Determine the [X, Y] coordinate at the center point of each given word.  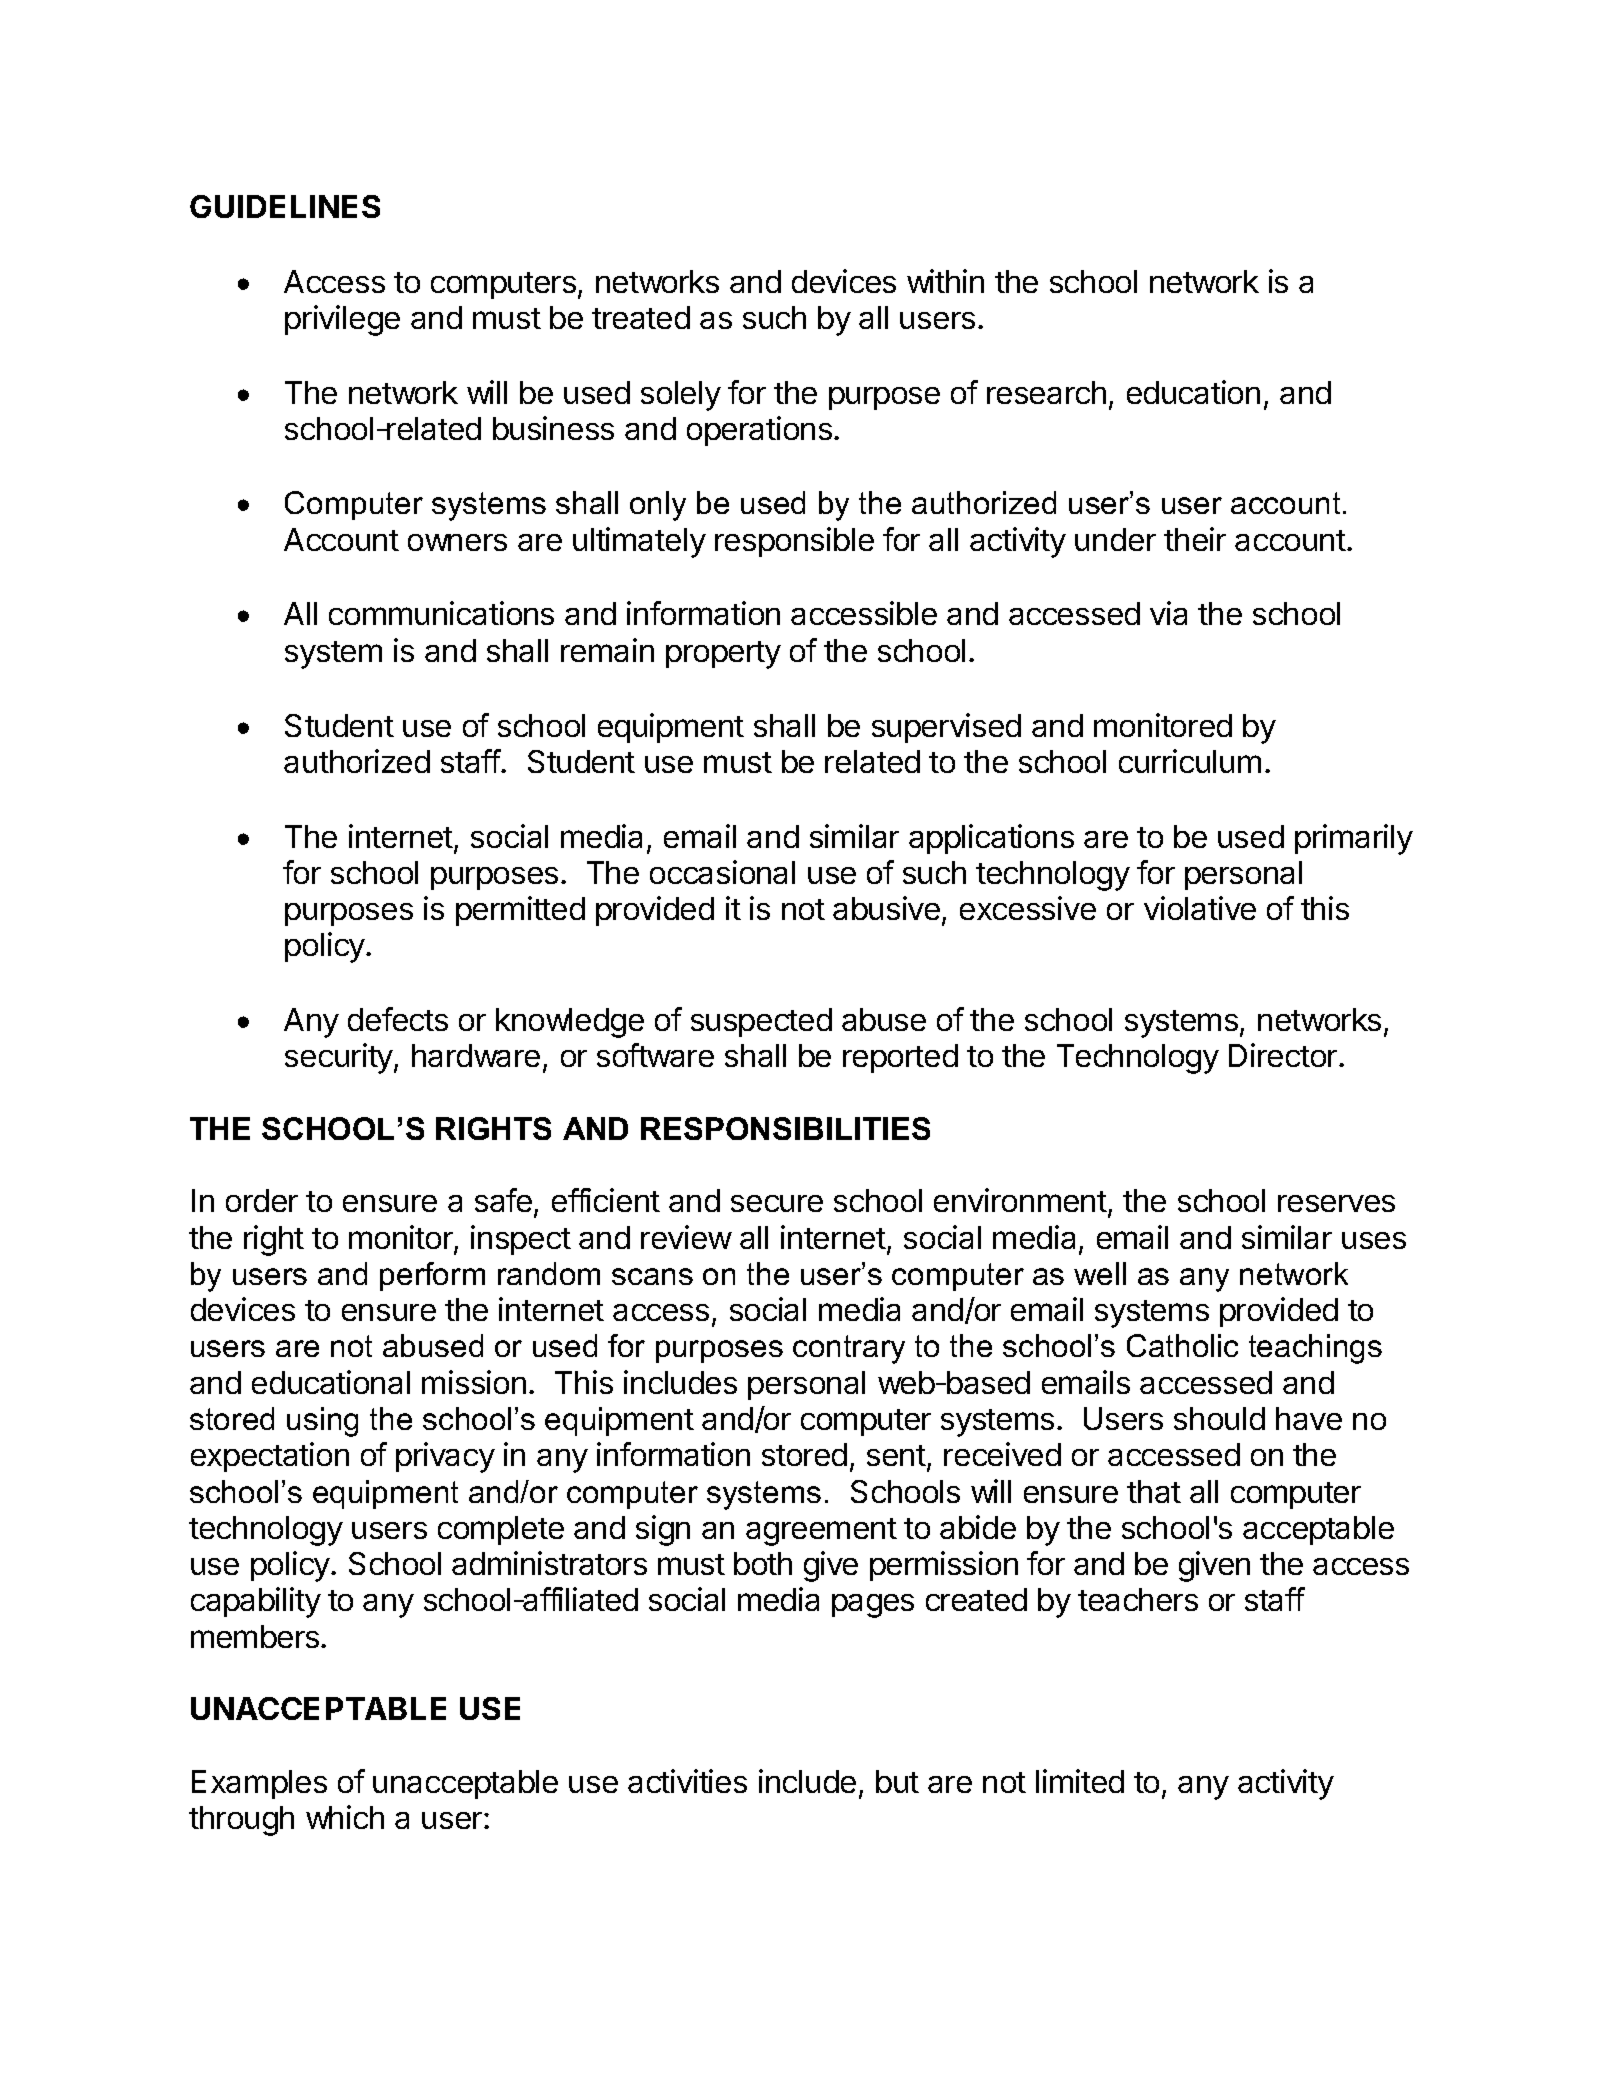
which [345, 1817]
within [945, 281]
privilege [342, 320]
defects [398, 1019]
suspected [761, 1022]
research [1046, 392]
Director [1284, 1055]
